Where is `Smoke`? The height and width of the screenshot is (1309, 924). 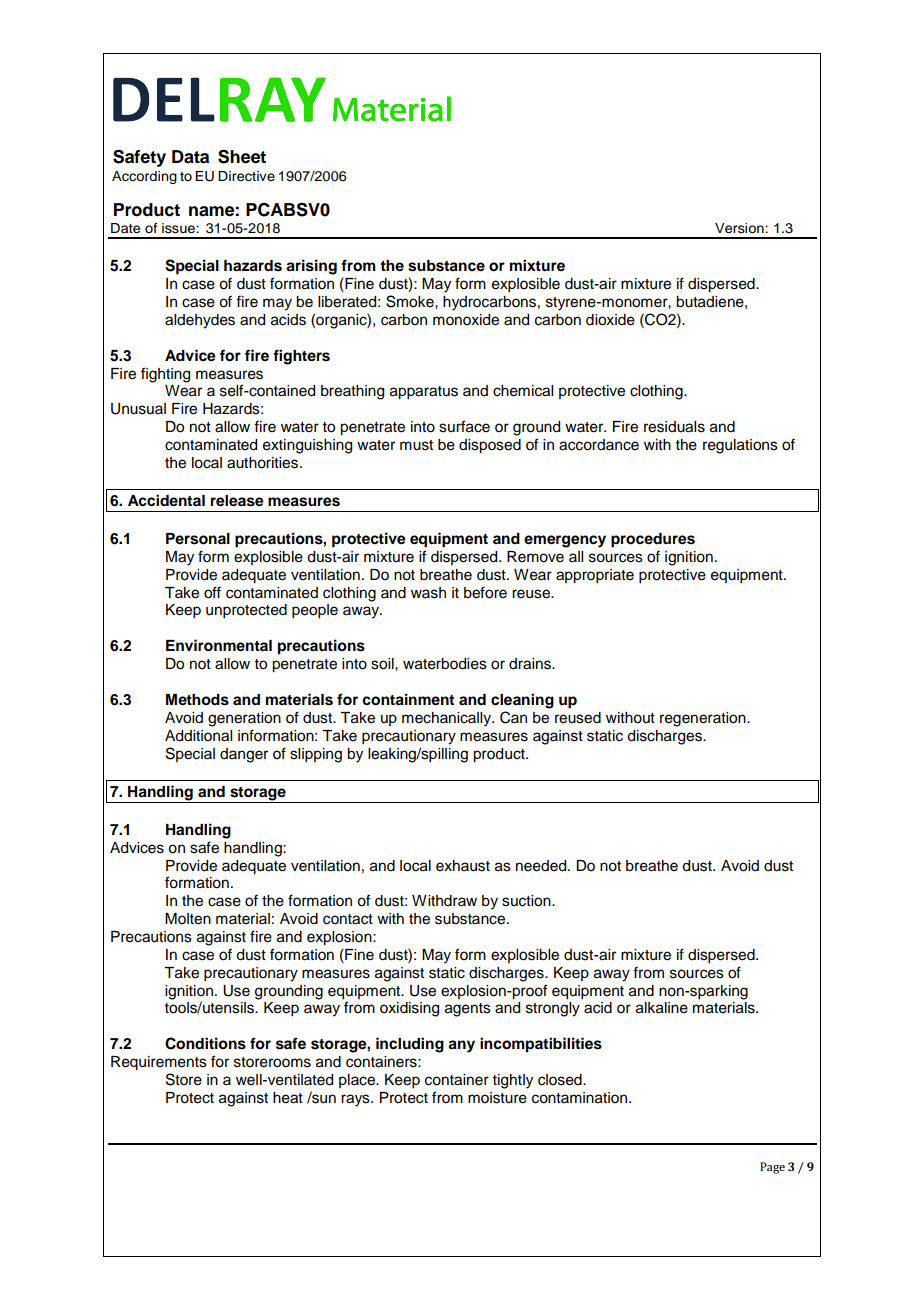 Smoke is located at coordinates (411, 301).
